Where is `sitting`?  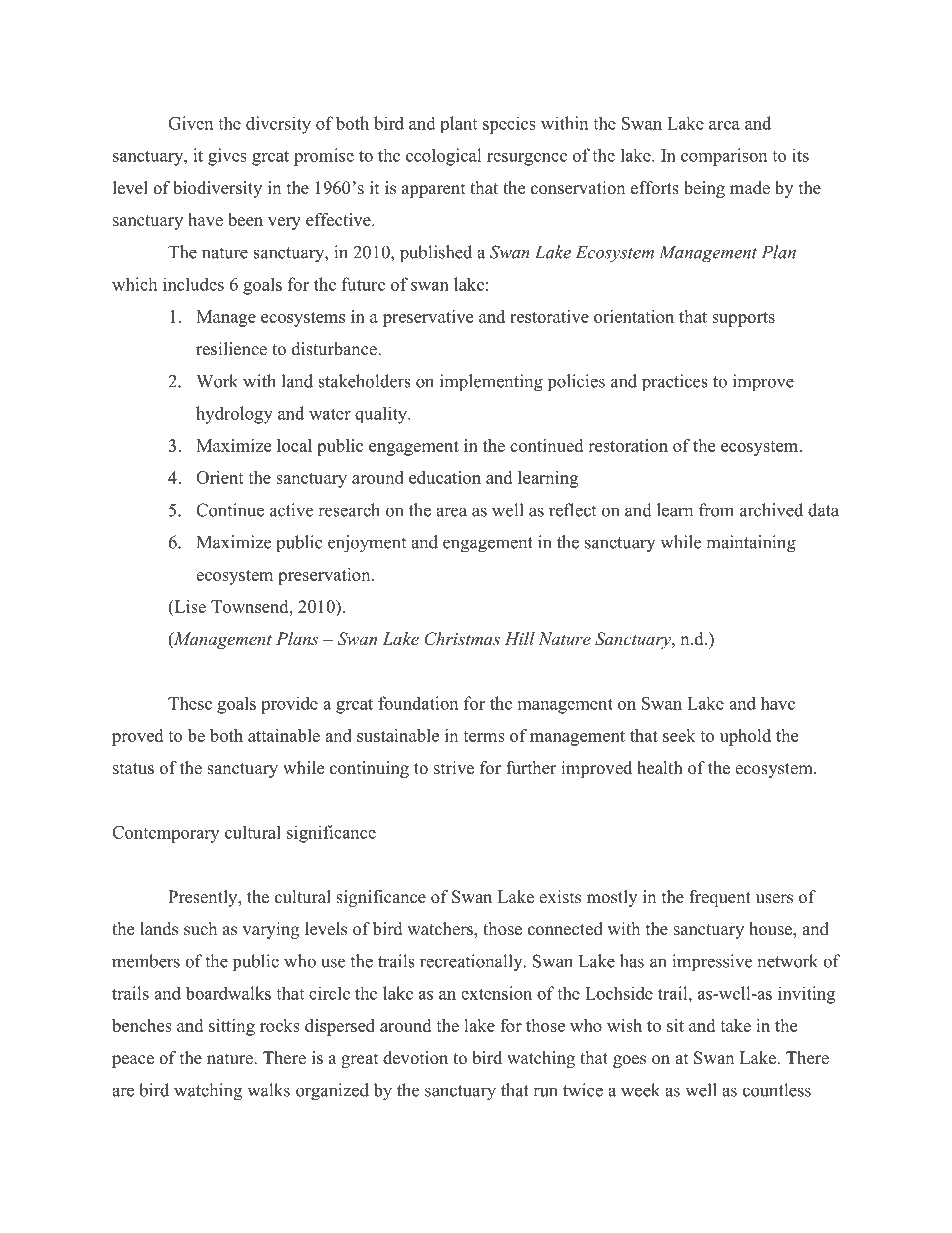
sitting is located at coordinates (232, 1027).
